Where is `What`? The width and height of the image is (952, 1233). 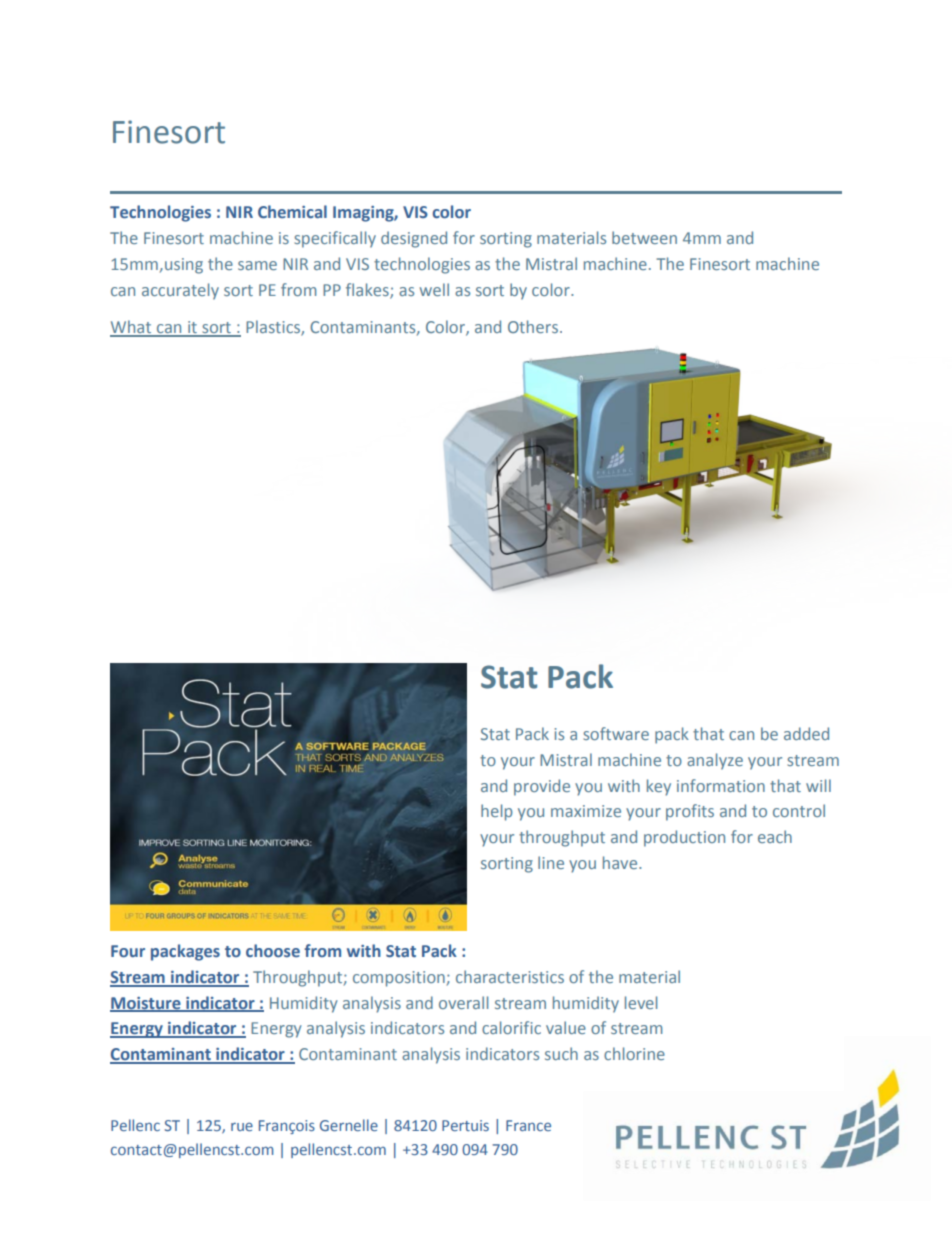
What is located at coordinates (132, 328).
